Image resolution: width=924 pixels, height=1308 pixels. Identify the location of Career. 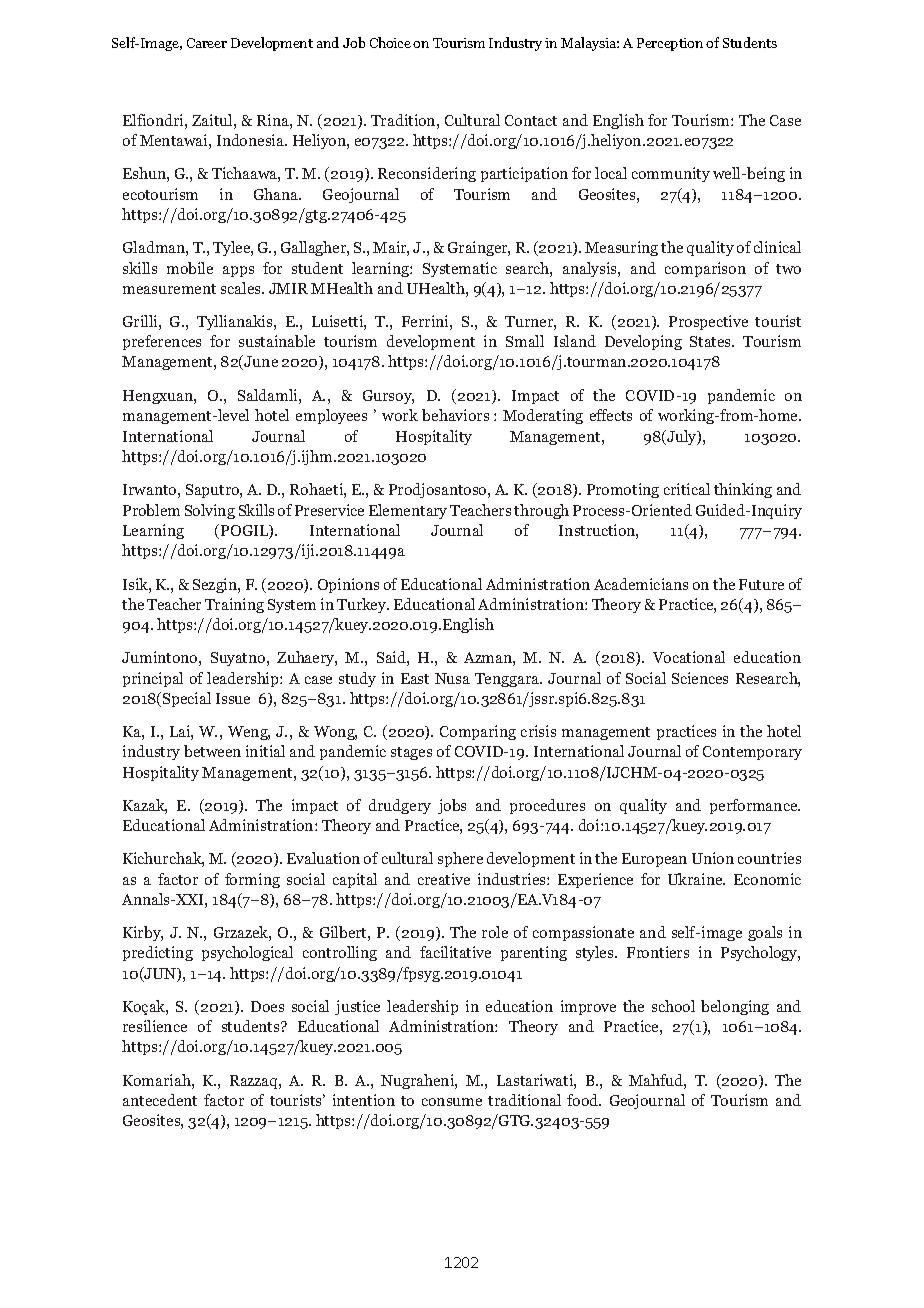
(207, 43).
